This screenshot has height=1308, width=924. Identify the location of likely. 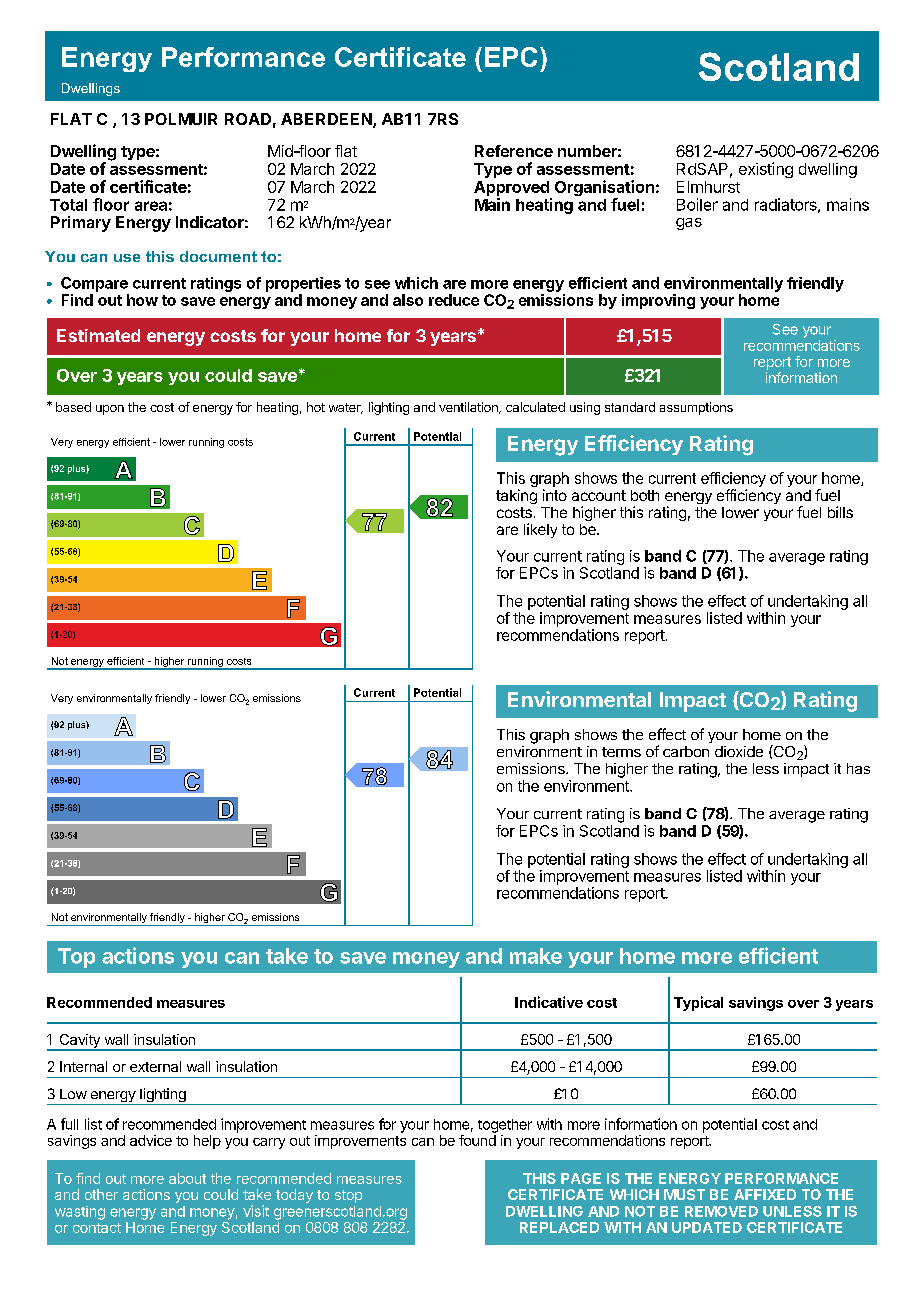
(540, 530).
